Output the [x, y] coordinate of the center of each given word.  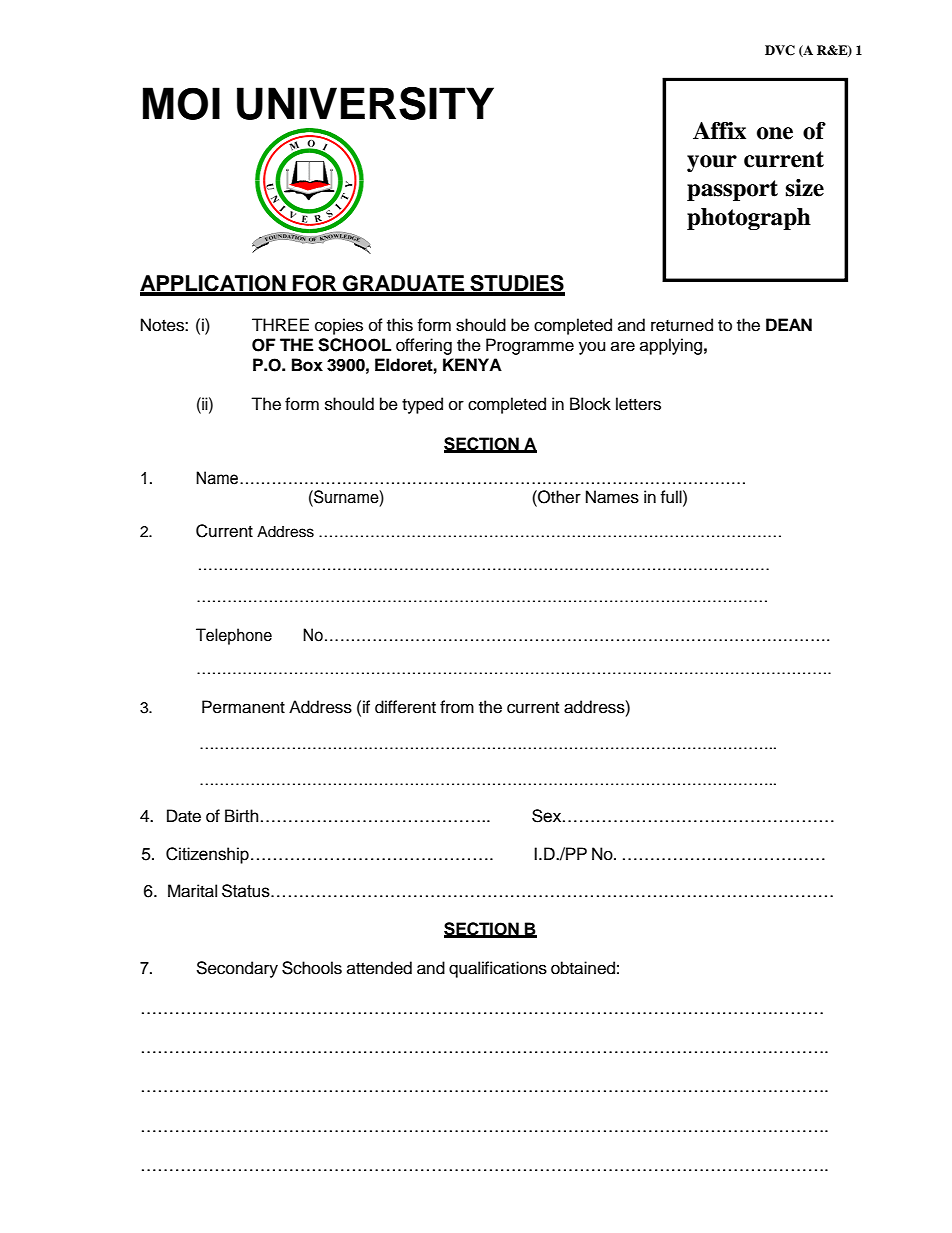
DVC [780, 50]
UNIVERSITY [365, 103]
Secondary [237, 969]
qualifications [498, 969]
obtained [583, 968]
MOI [181, 103]
